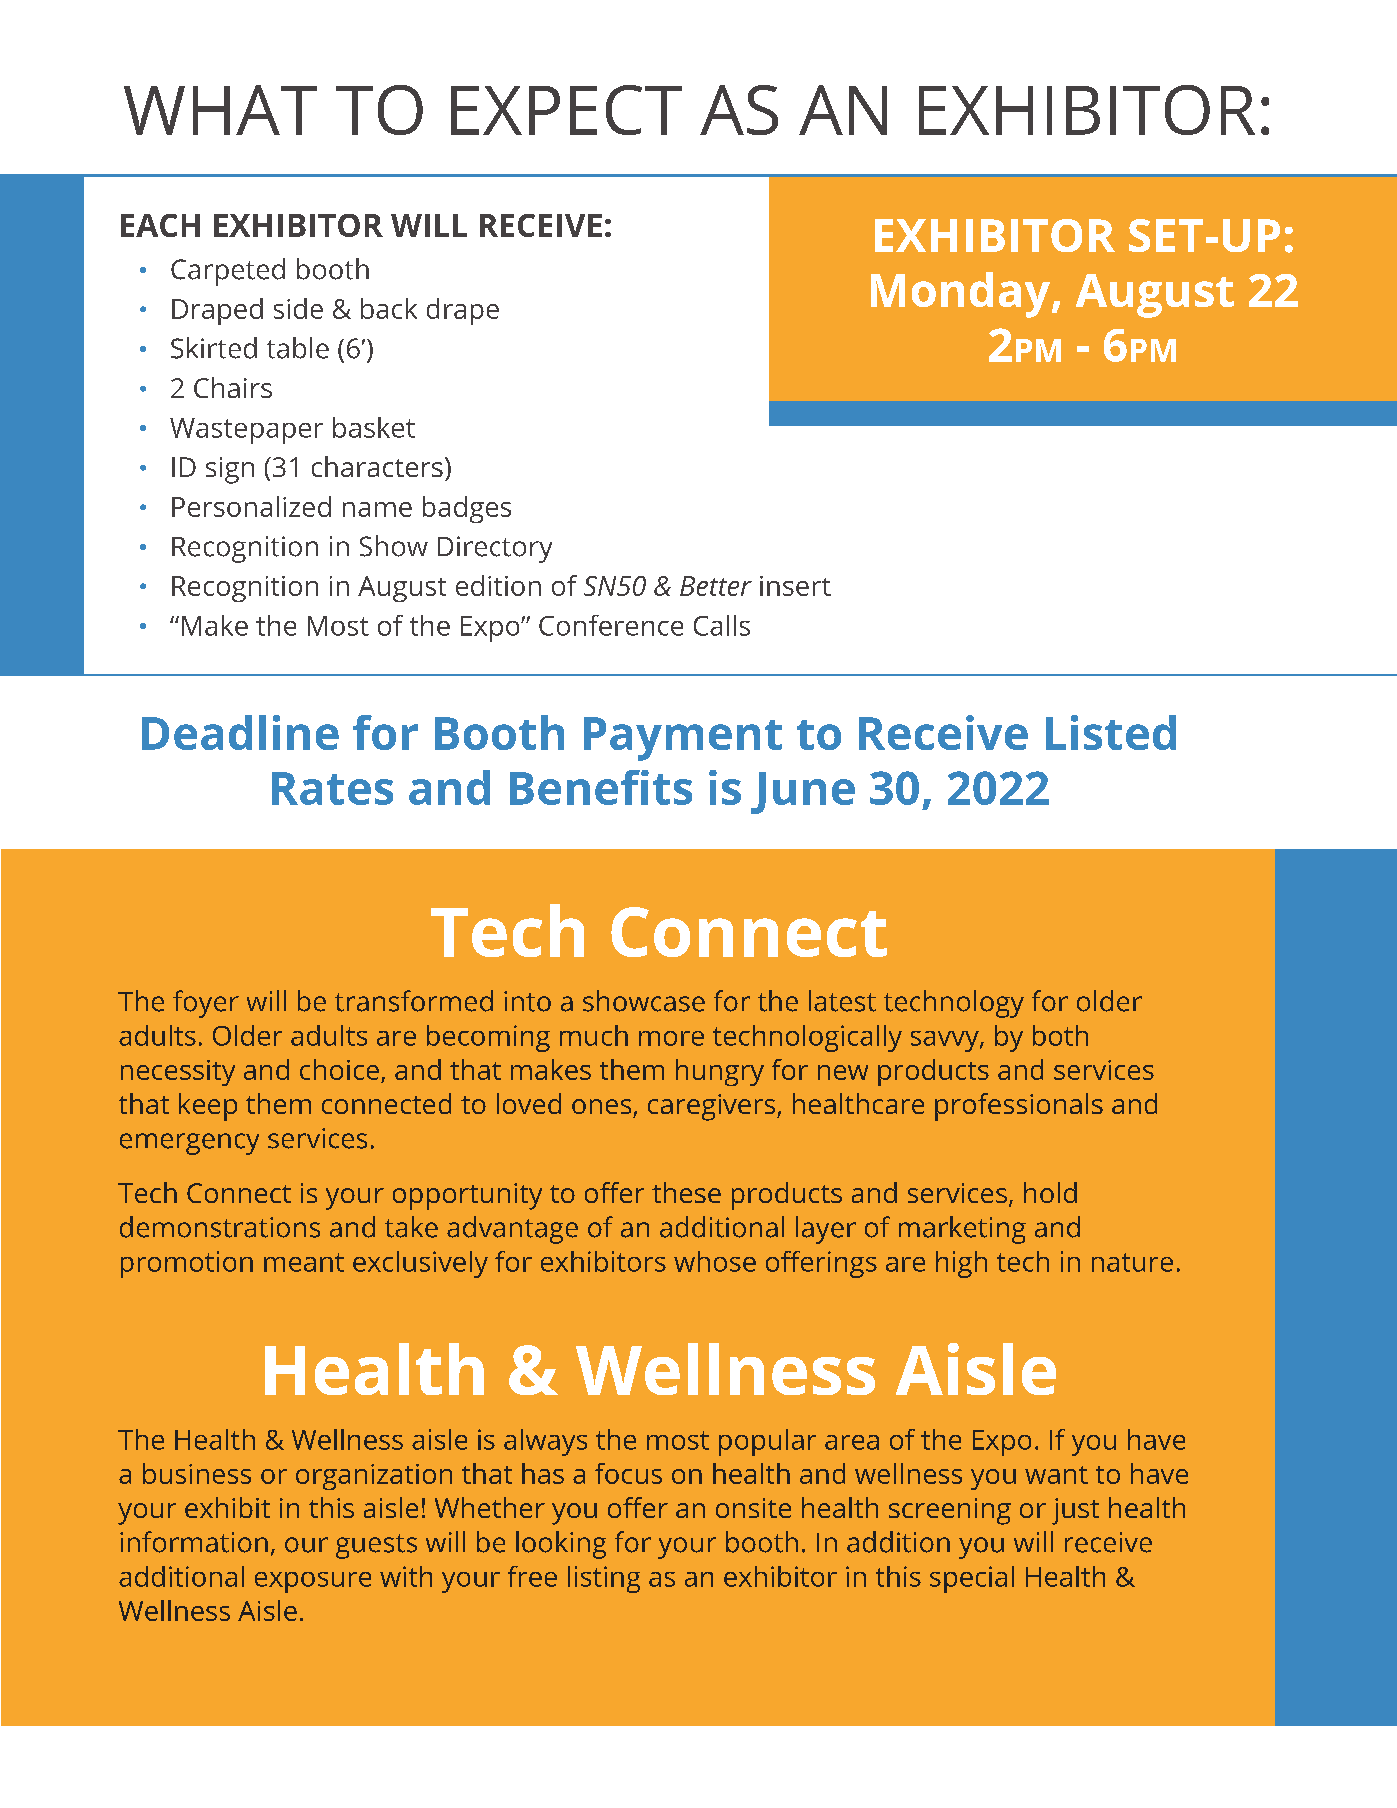 This screenshot has width=1397, height=1808. I want to click on listing, so click(604, 1579).
